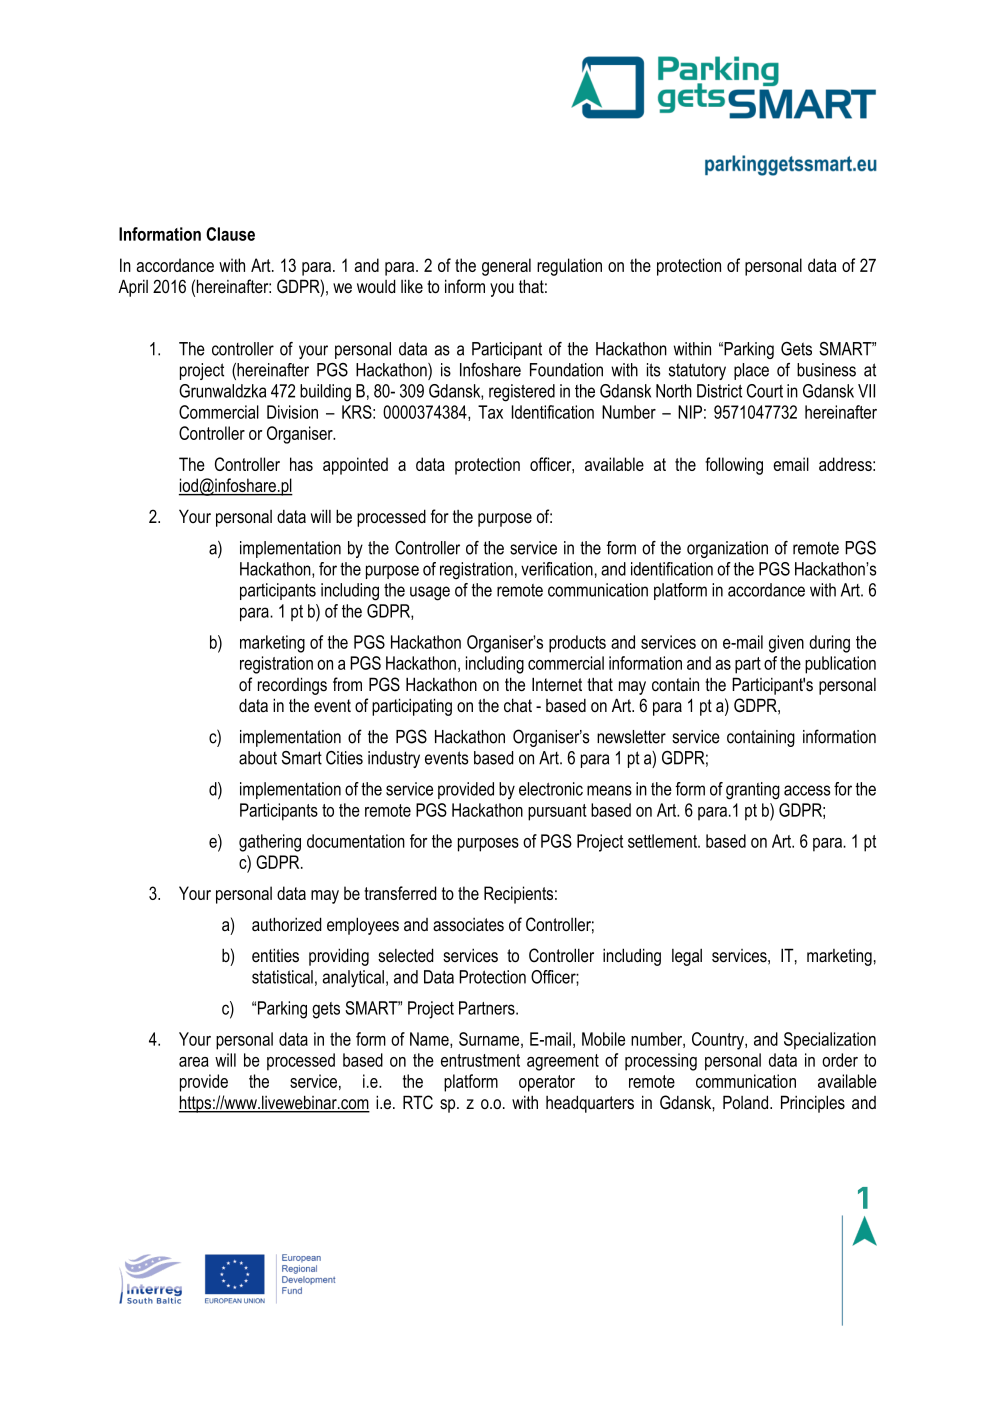 This screenshot has height=1408, width=995. I want to click on general, so click(506, 267).
